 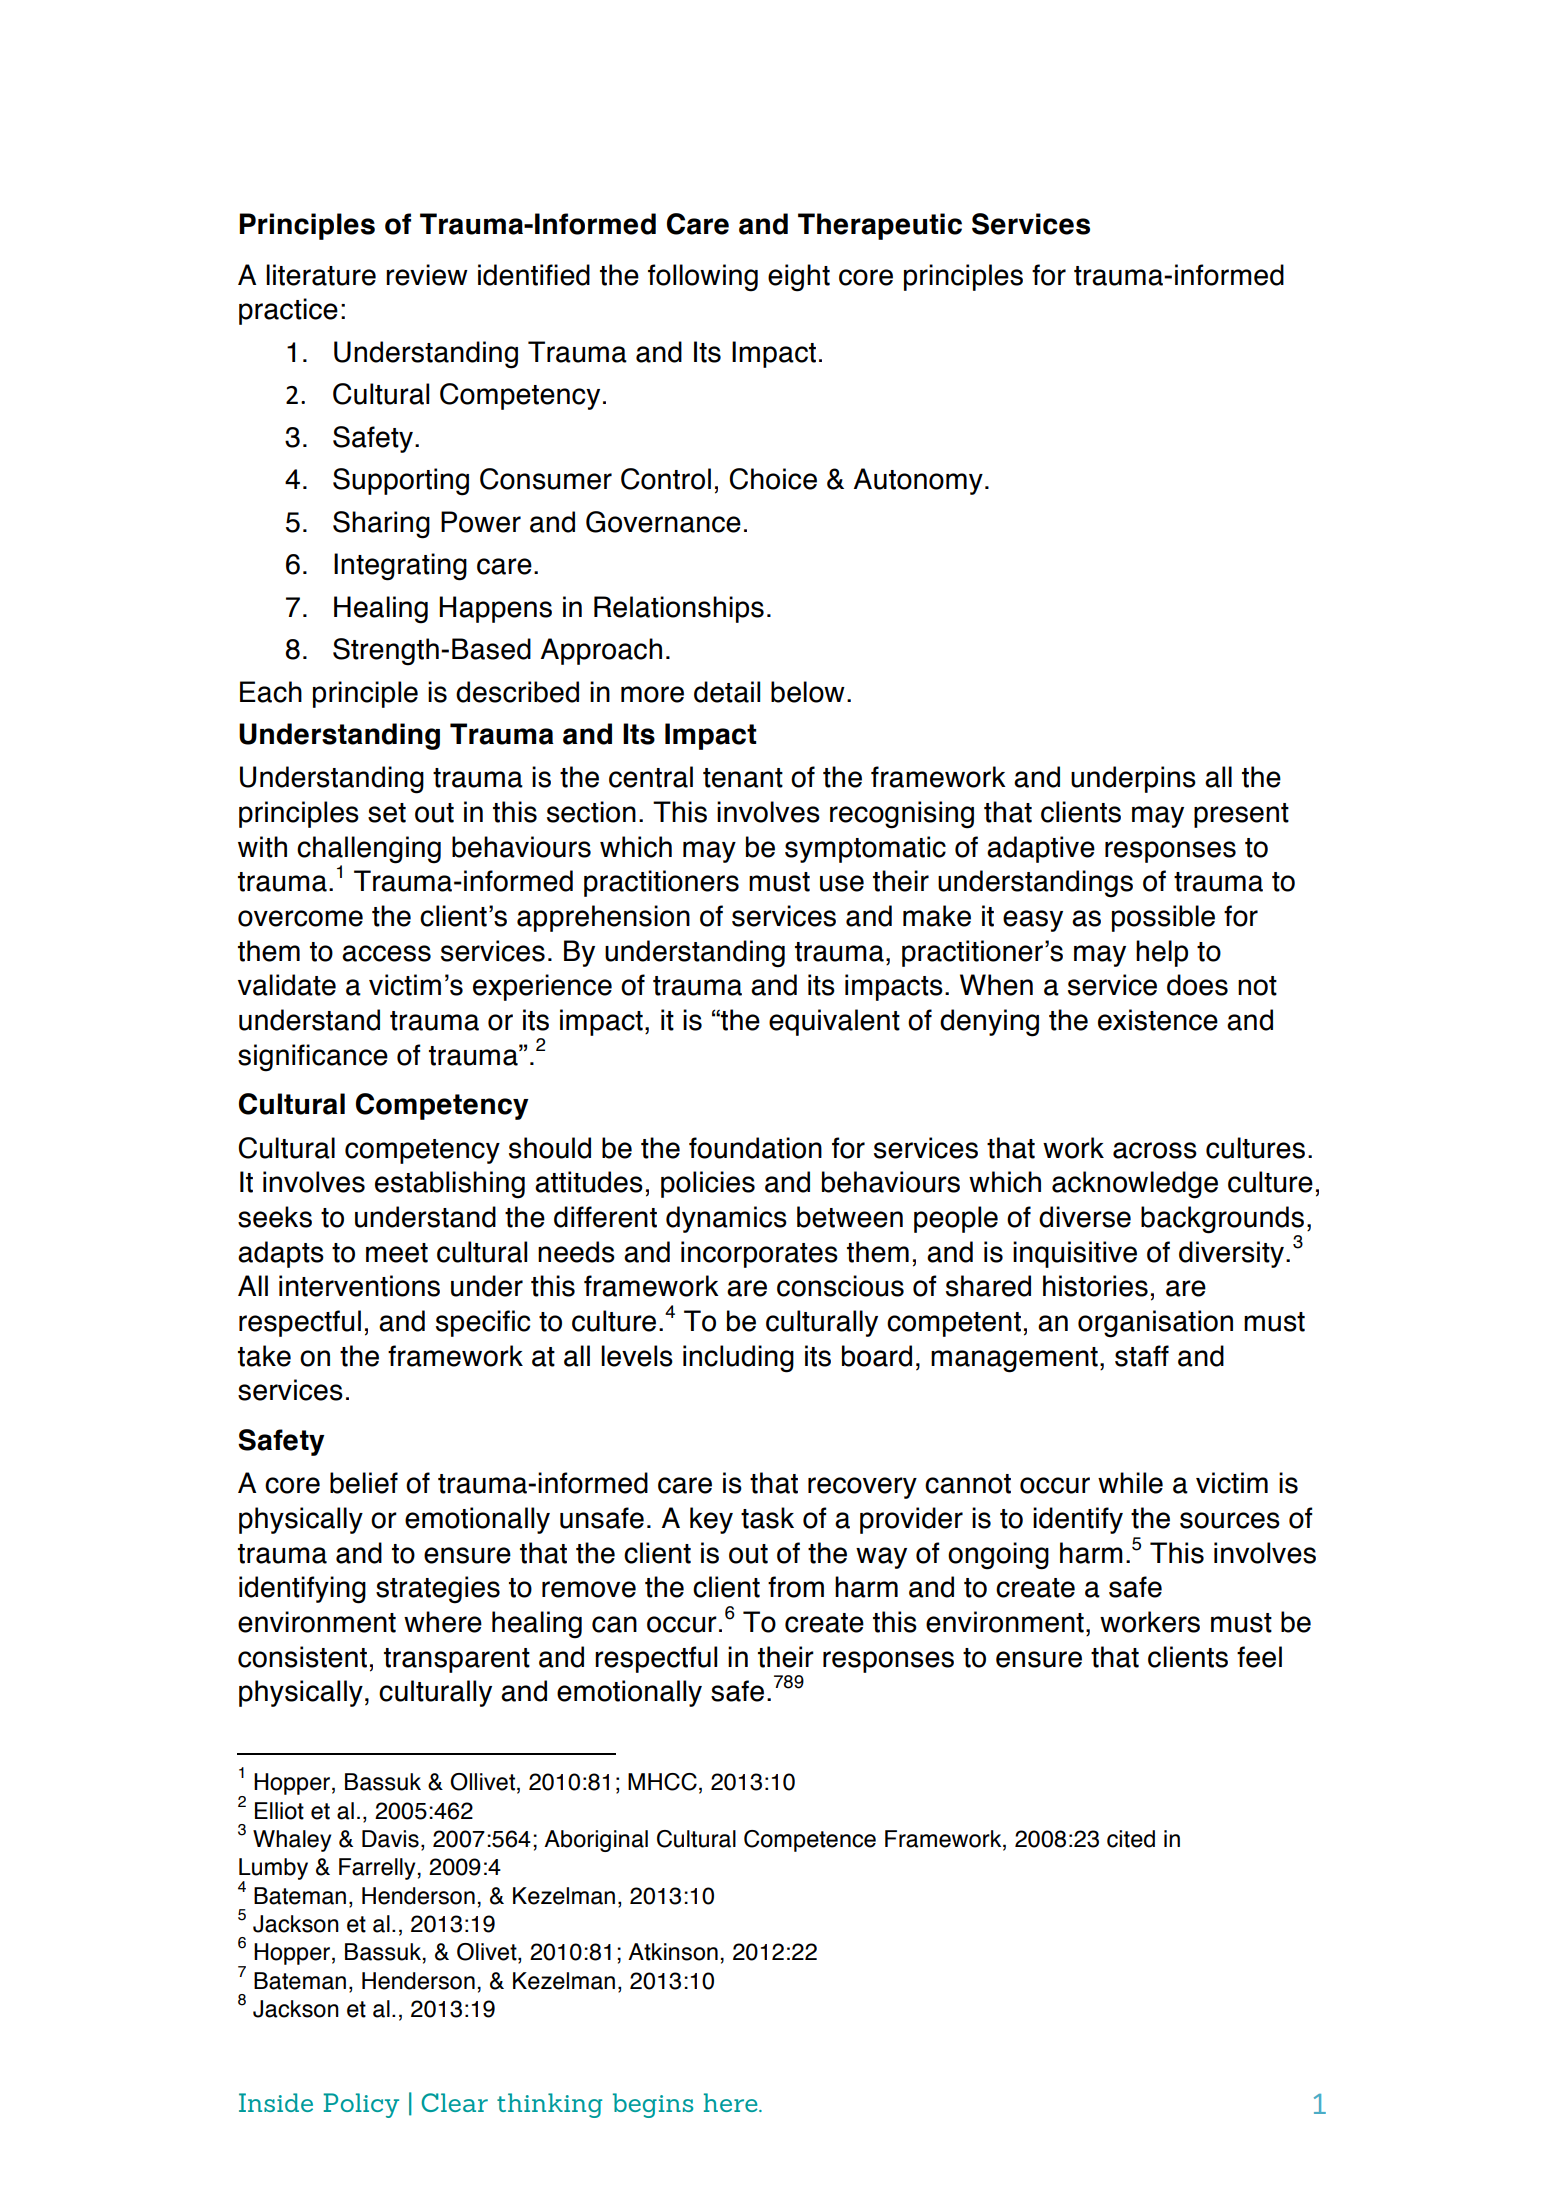 I want to click on Therapeutic, so click(x=880, y=226).
